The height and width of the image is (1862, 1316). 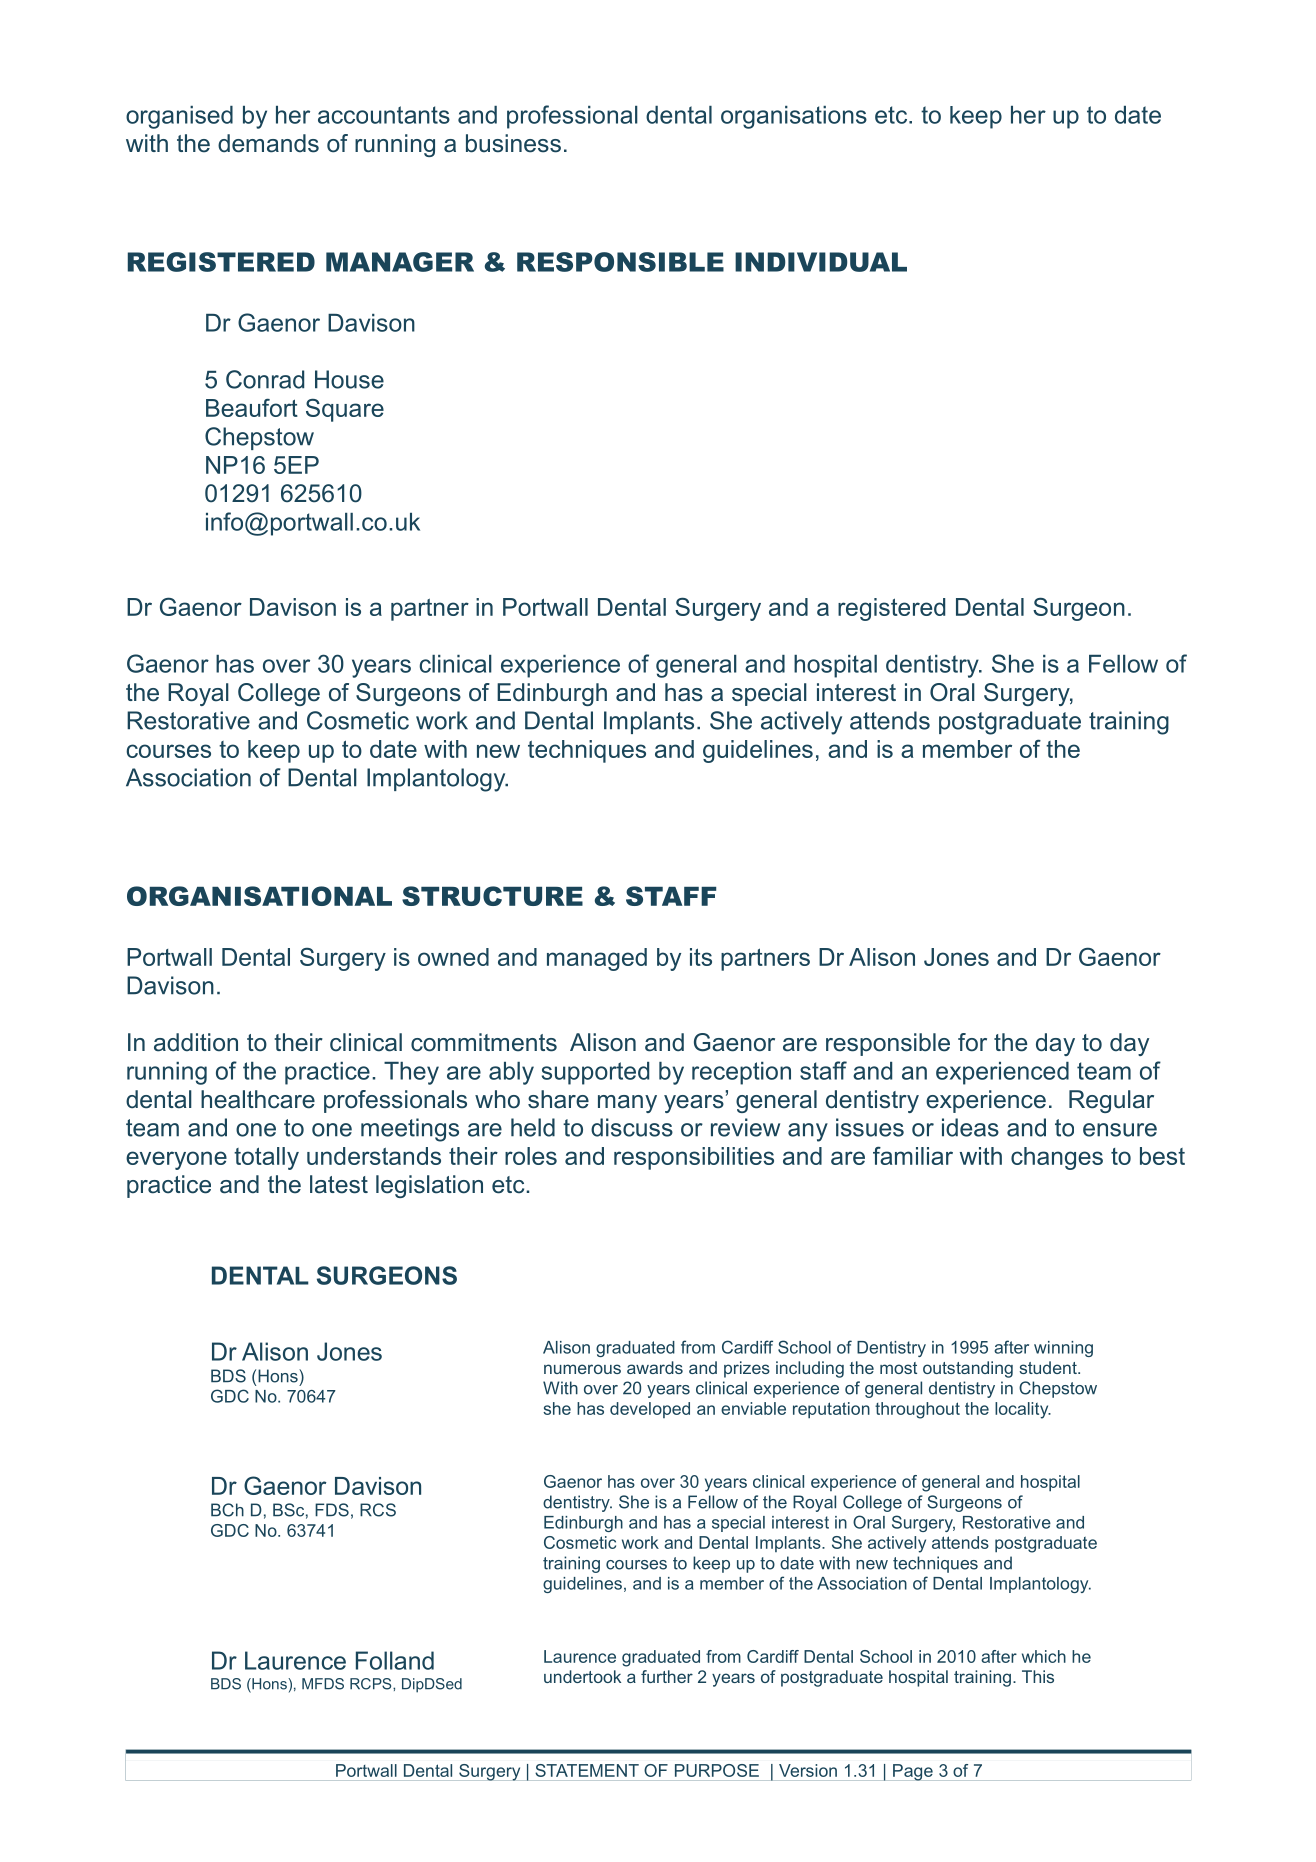 What do you see at coordinates (1057, 1158) in the image?
I see `changes` at bounding box center [1057, 1158].
